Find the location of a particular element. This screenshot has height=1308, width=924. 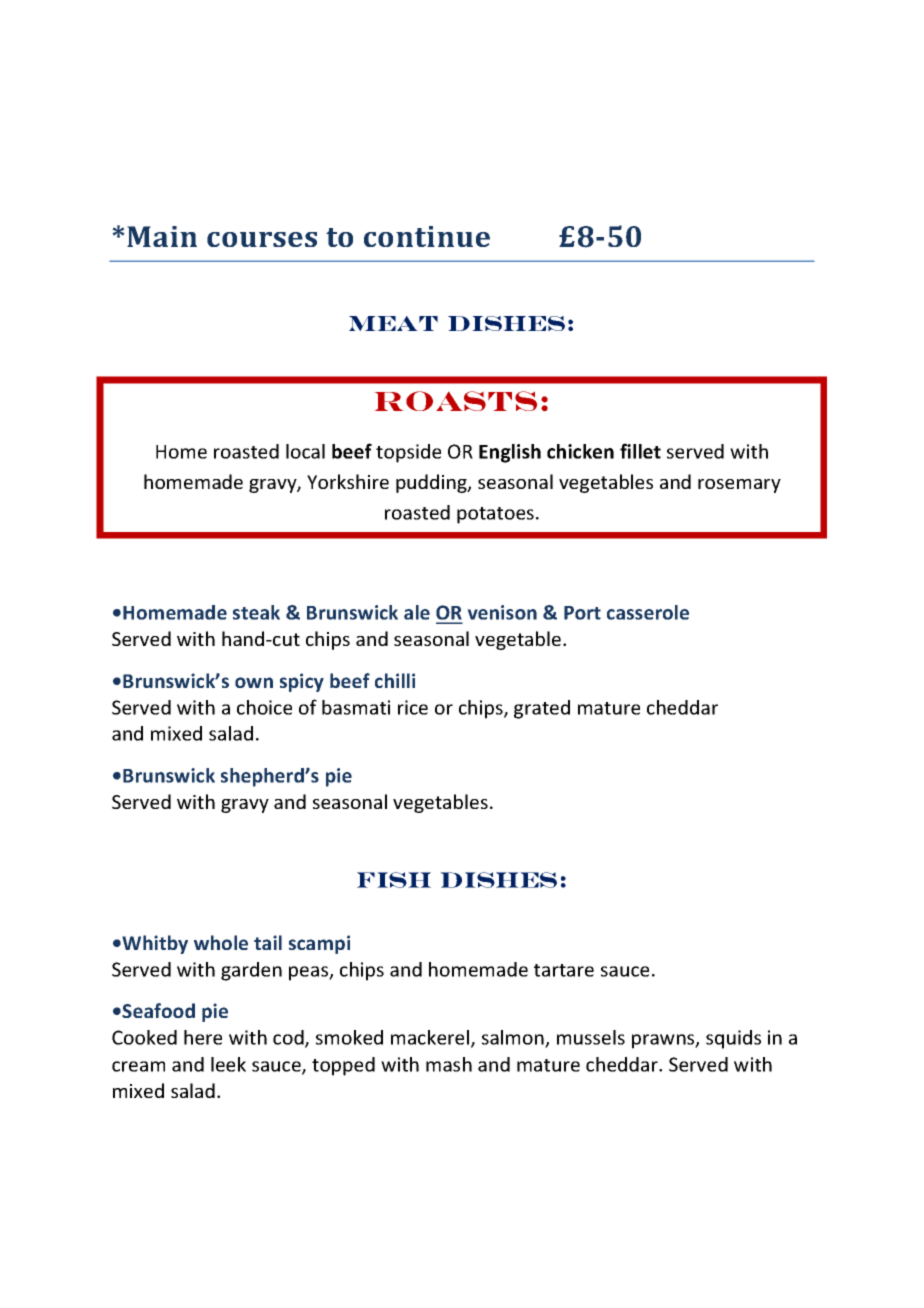

potatoes is located at coordinates (495, 515).
